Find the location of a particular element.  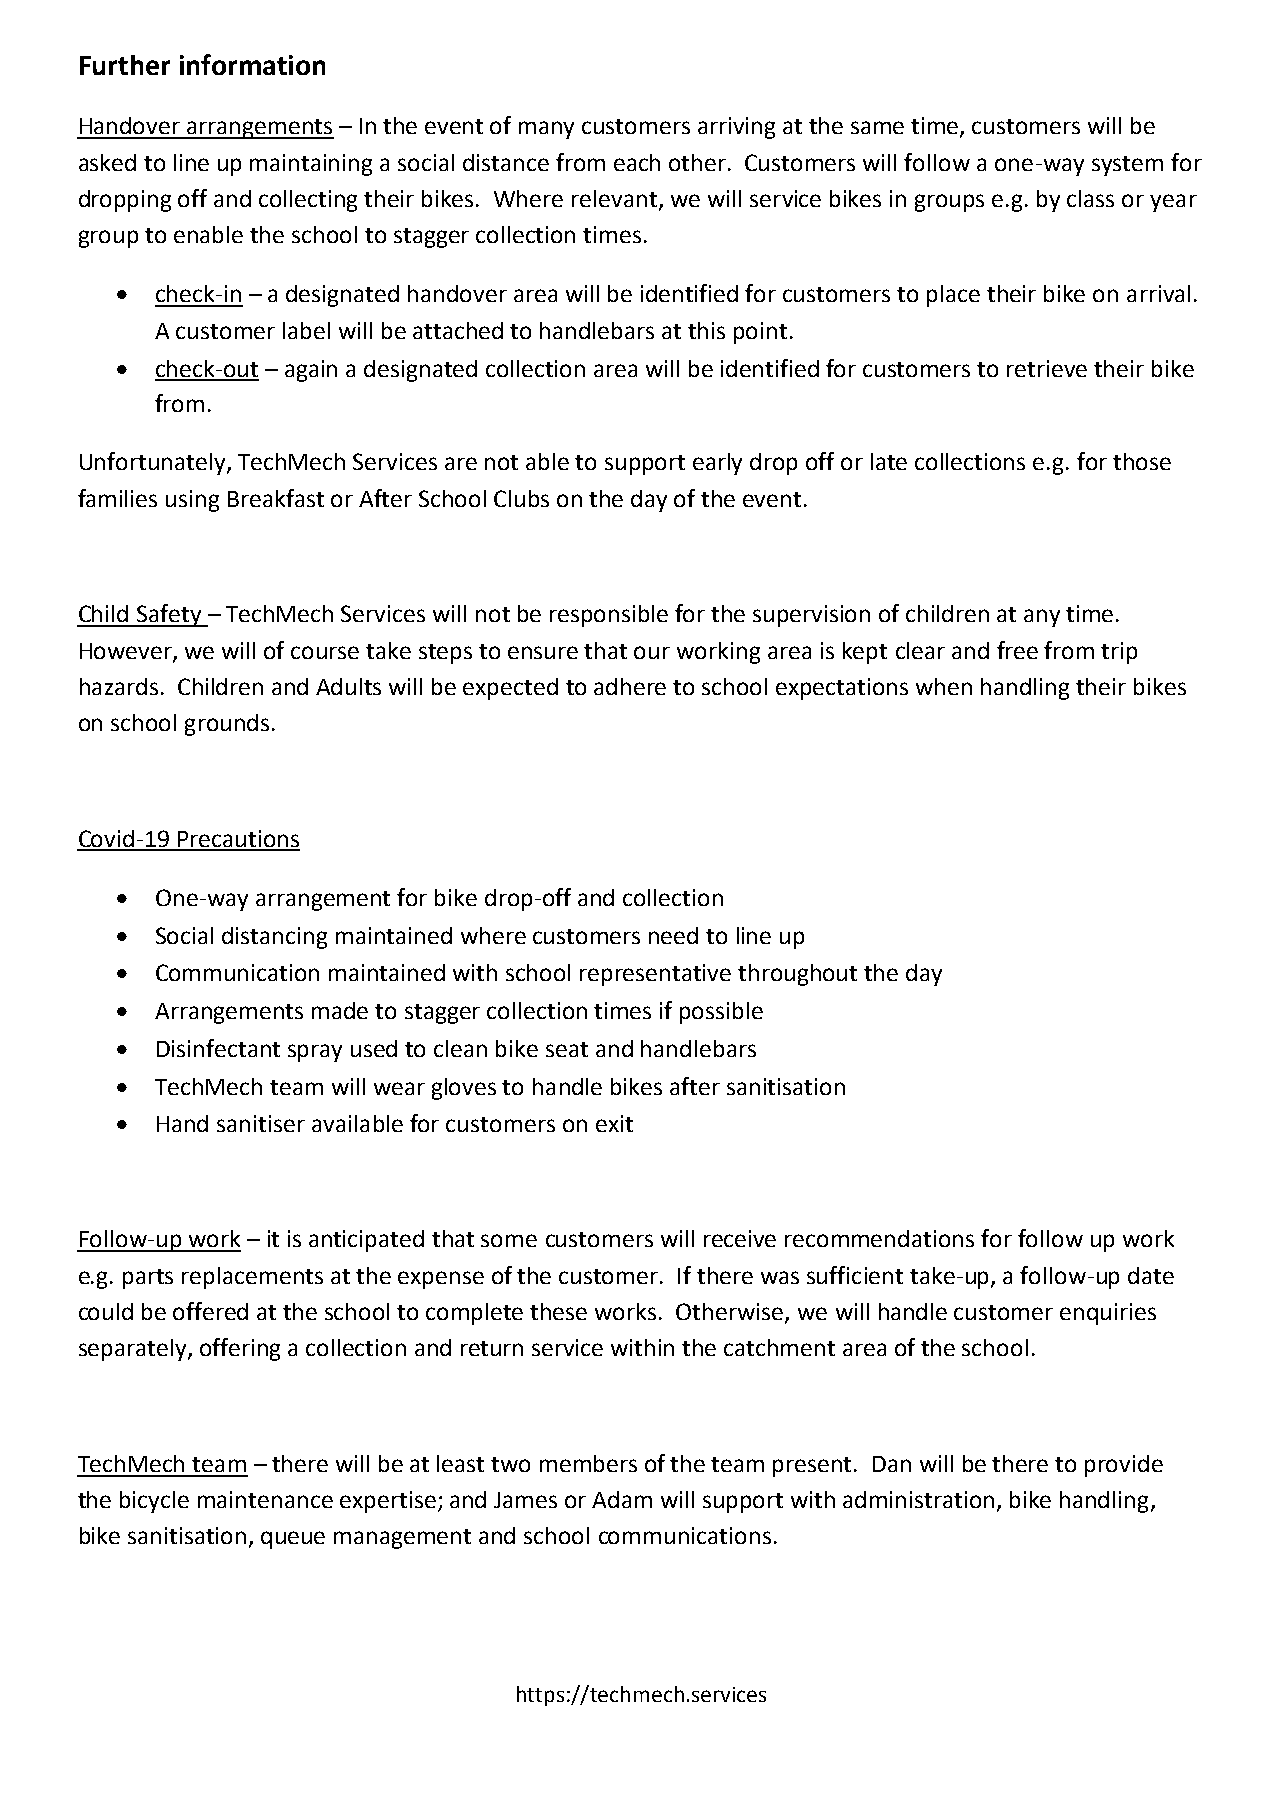

Safety is located at coordinates (169, 615).
